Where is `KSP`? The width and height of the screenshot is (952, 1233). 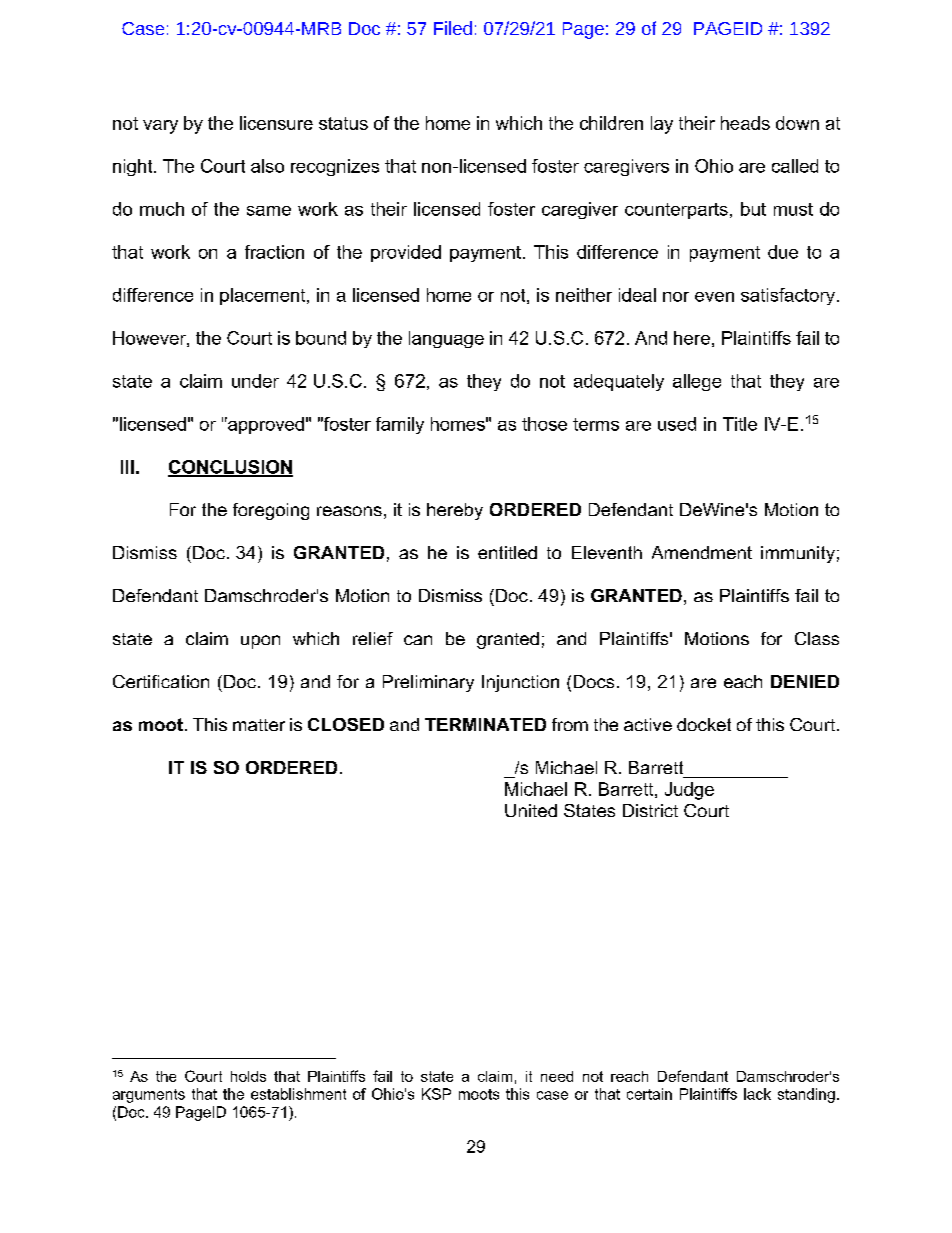
KSP is located at coordinates (436, 1094).
